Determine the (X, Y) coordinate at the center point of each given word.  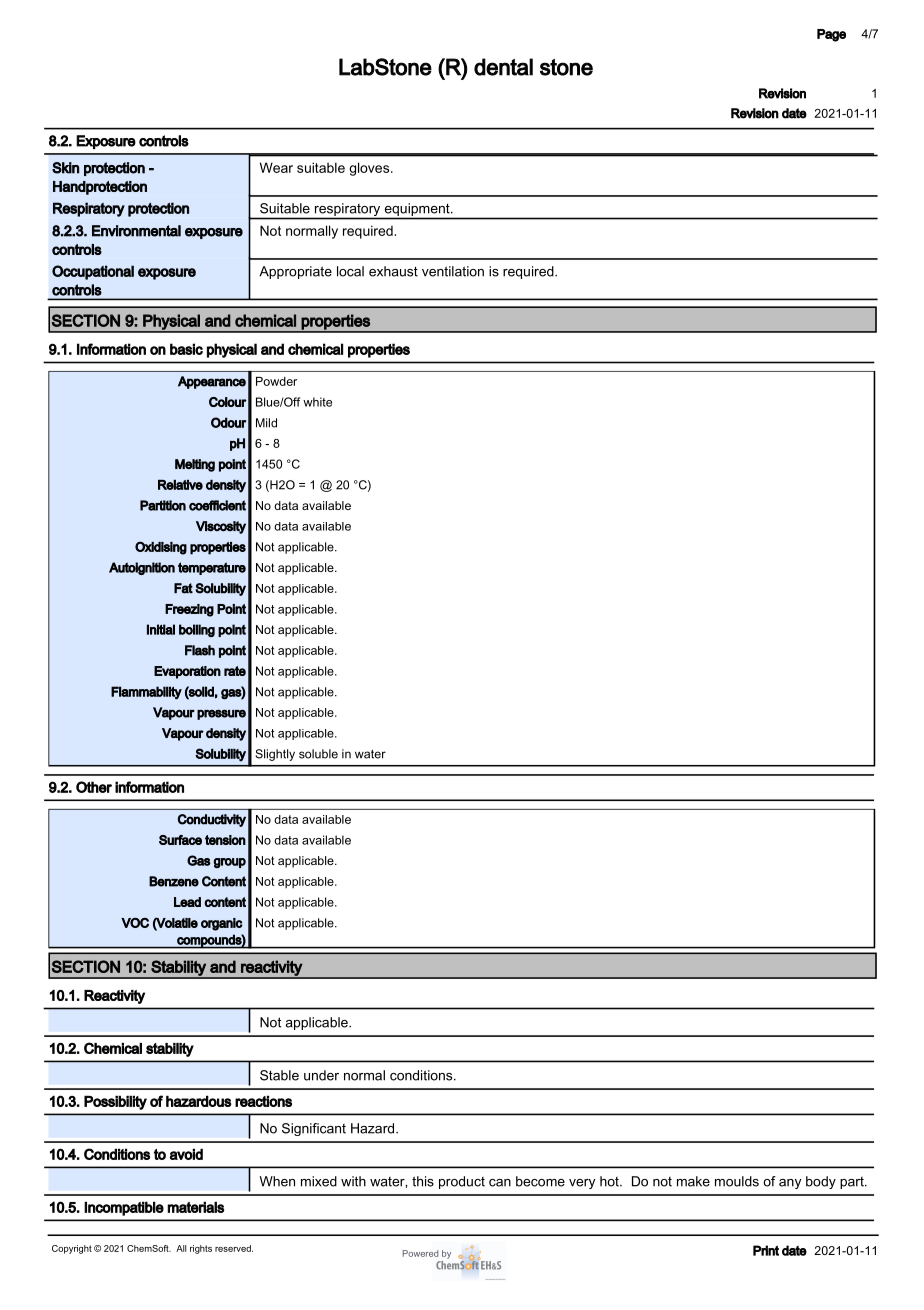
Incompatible (124, 1208)
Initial (161, 629)
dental (503, 67)
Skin (65, 168)
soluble (318, 754)
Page (831, 35)
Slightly (275, 755)
